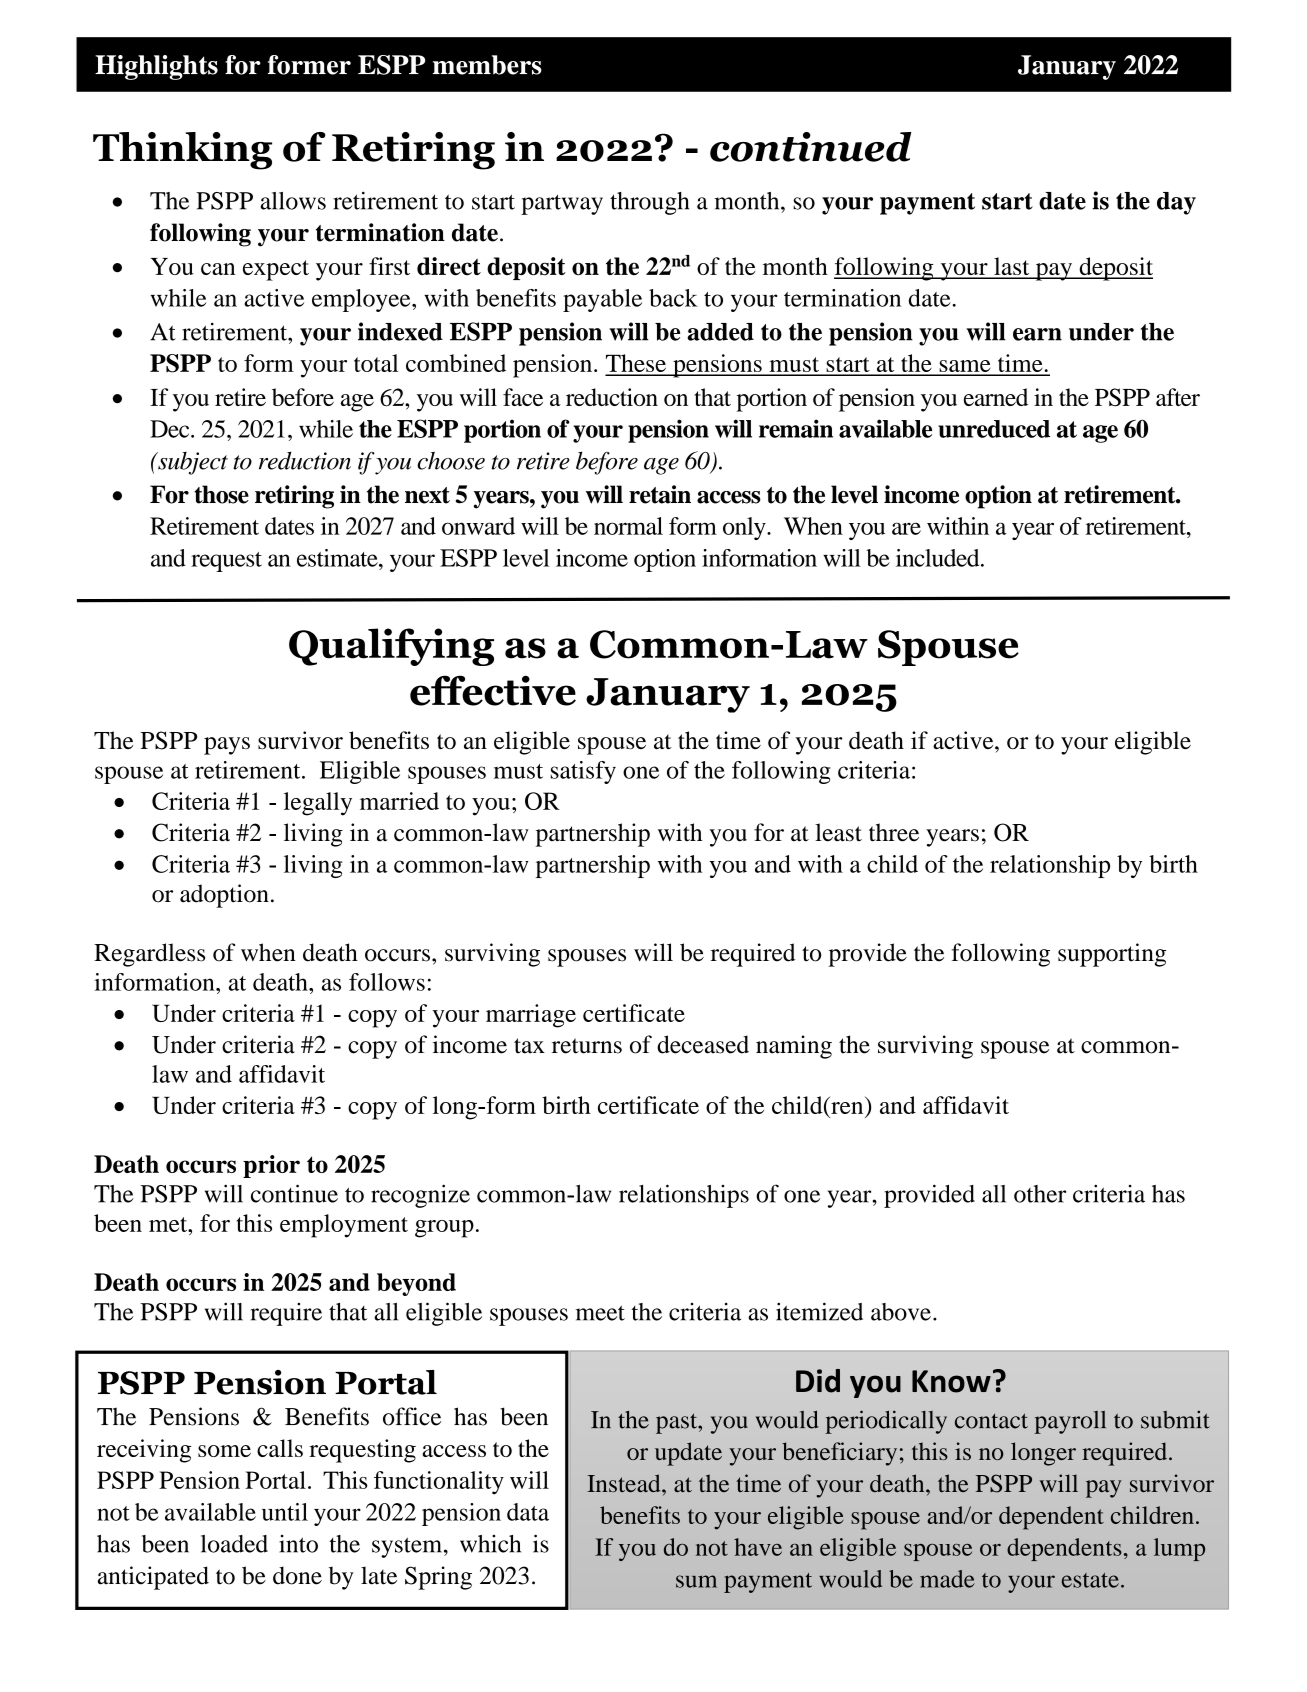 The width and height of the screenshot is (1307, 1692). I want to click on Thinking, so click(182, 151).
